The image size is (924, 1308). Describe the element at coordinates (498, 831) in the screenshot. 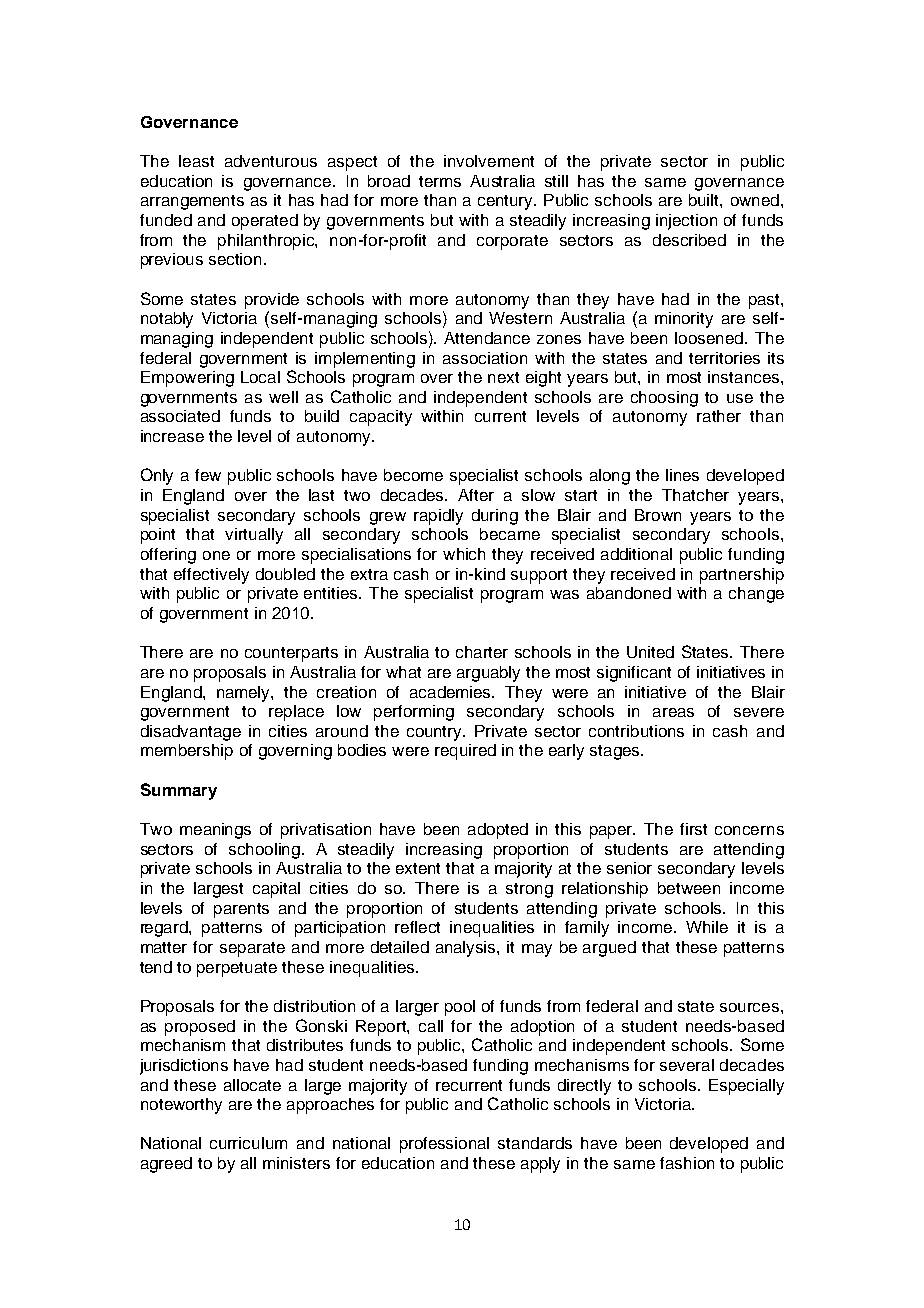

I see `adopted` at that location.
